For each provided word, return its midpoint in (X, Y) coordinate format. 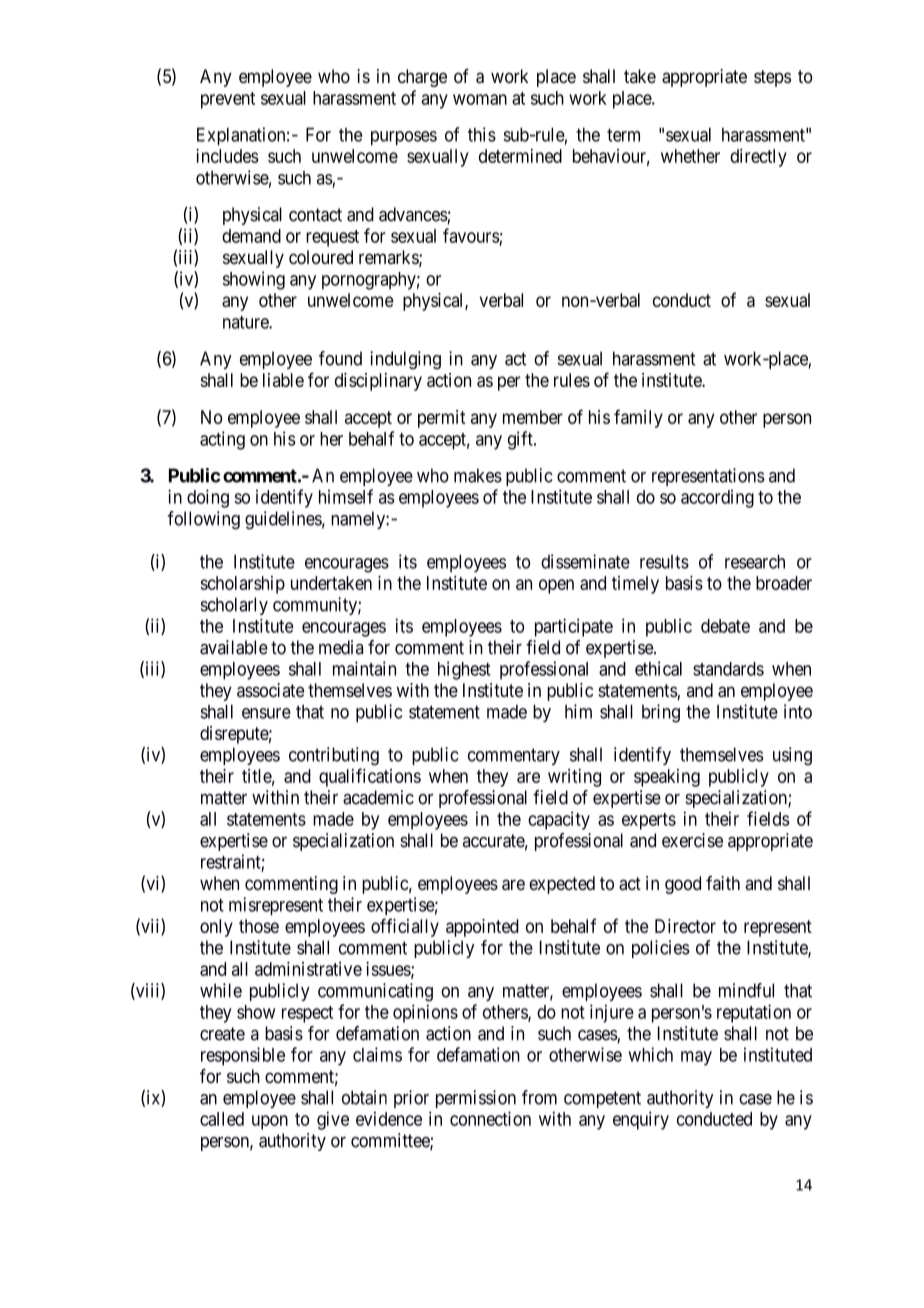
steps (772, 78)
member (533, 417)
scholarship (242, 585)
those (259, 926)
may (696, 1058)
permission (476, 1099)
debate (725, 626)
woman (480, 99)
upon (270, 1122)
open (556, 586)
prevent (228, 100)
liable (283, 380)
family (638, 418)
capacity (559, 820)
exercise (692, 840)
